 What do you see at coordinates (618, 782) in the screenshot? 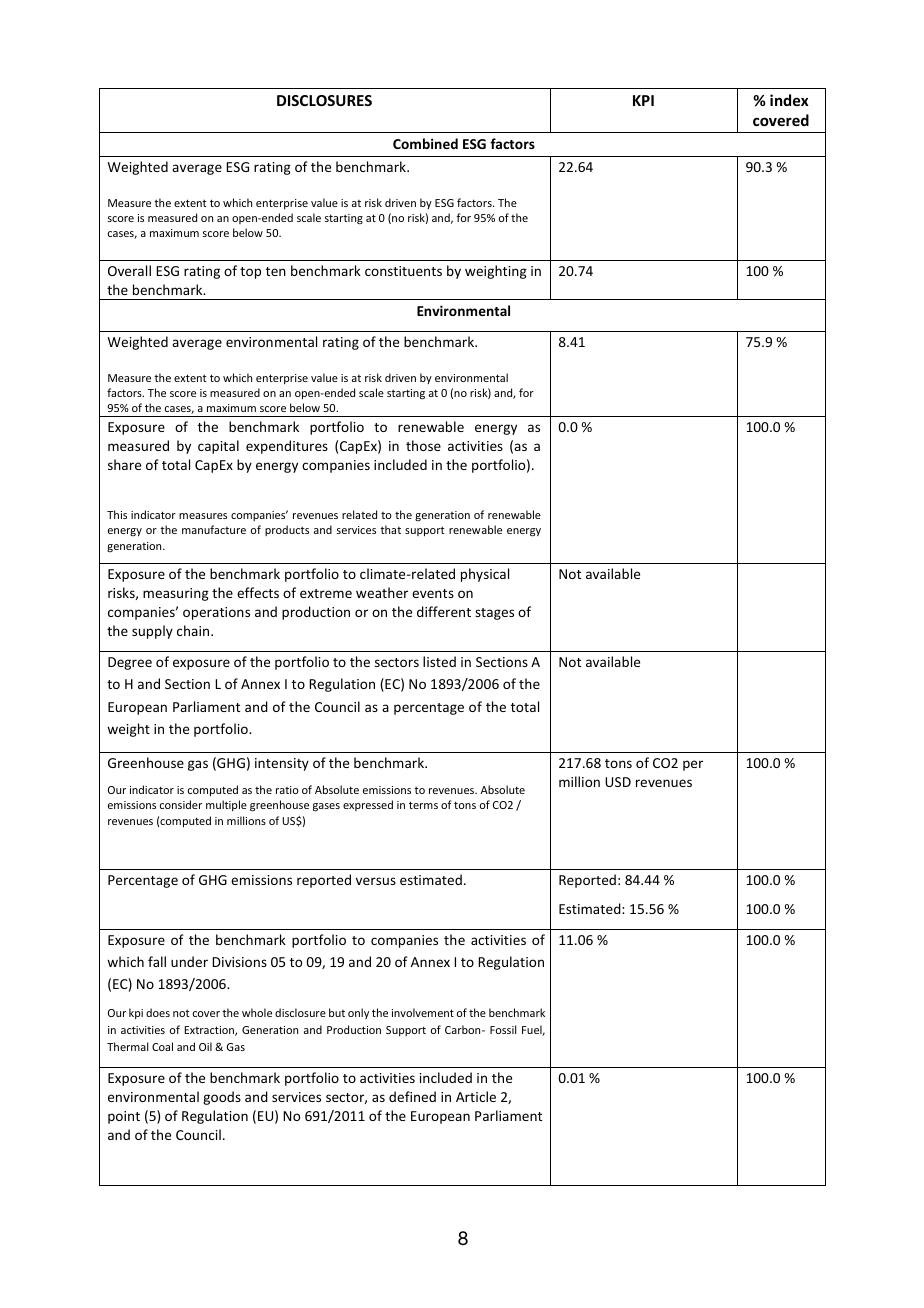
I see `USD` at bounding box center [618, 782].
